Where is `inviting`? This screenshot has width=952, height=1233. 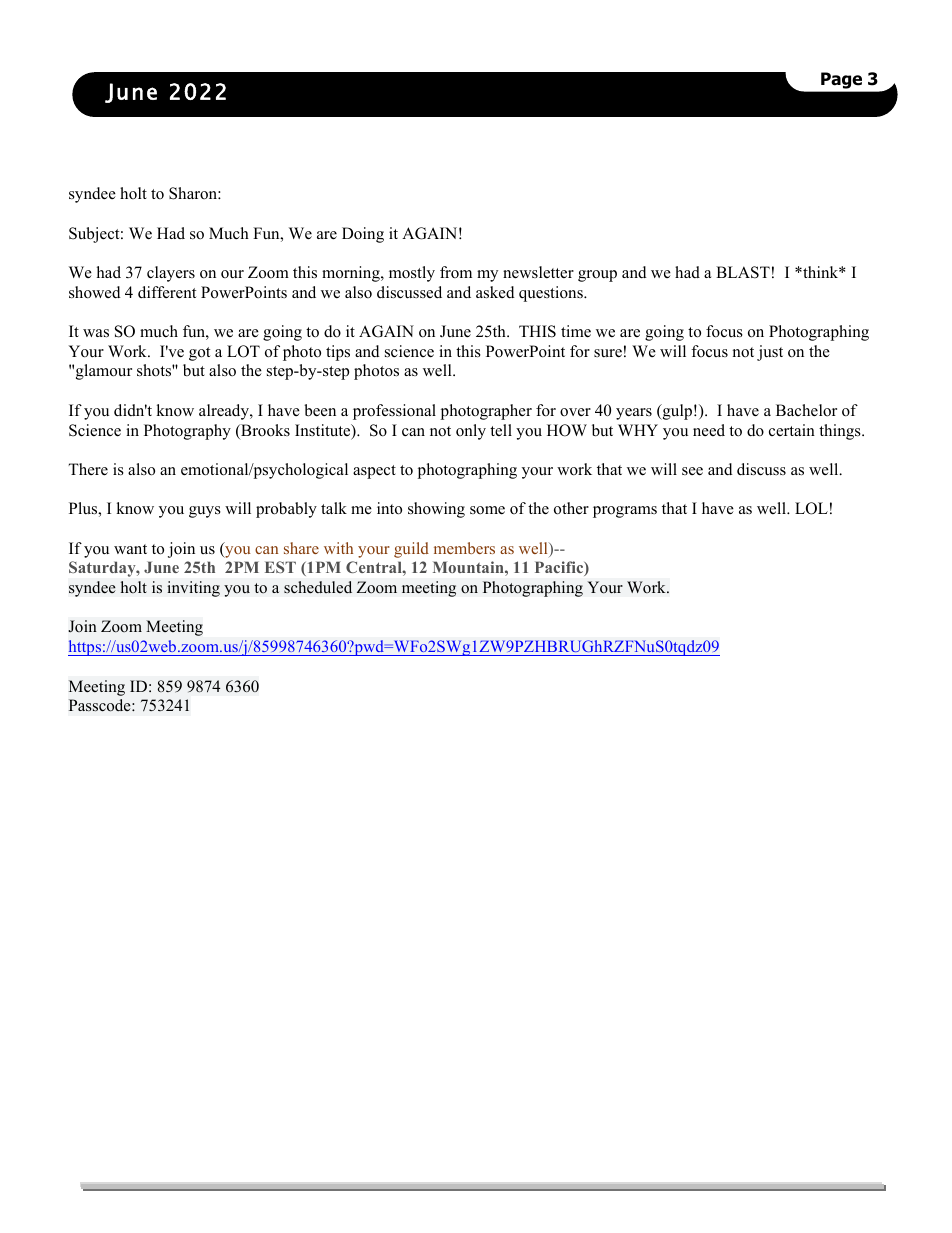
inviting is located at coordinates (193, 589).
